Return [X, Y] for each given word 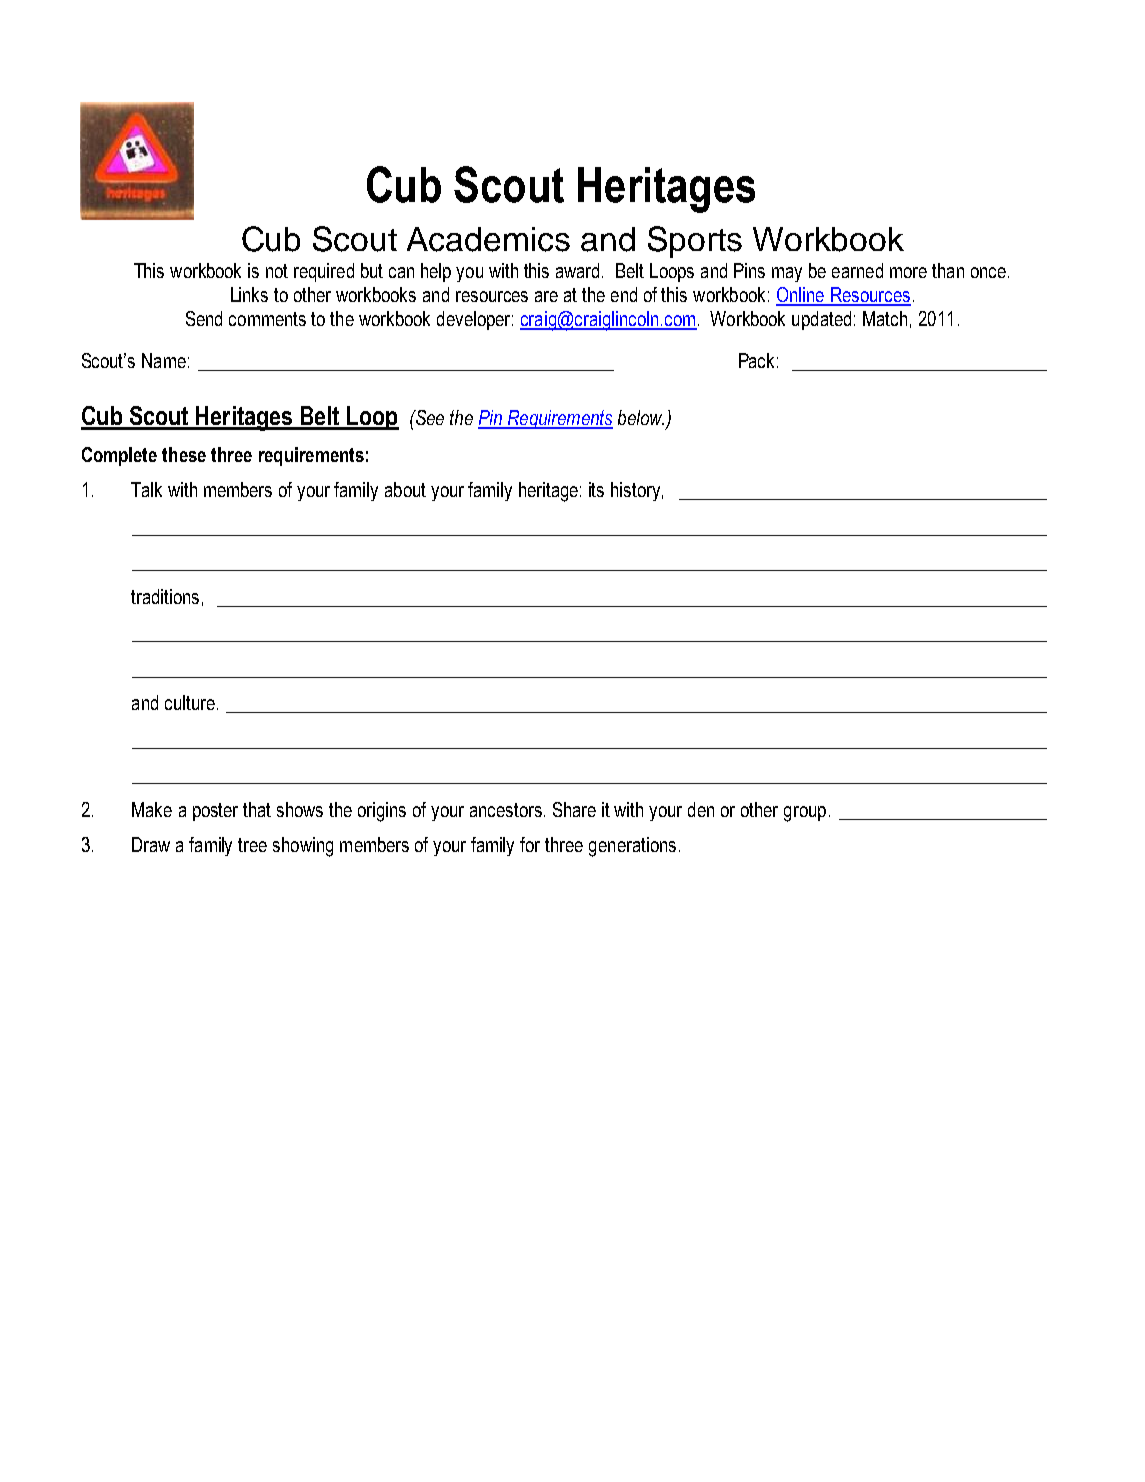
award [579, 270]
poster [215, 812]
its [596, 489]
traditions [165, 596]
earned [857, 270]
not [277, 271]
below [641, 417]
